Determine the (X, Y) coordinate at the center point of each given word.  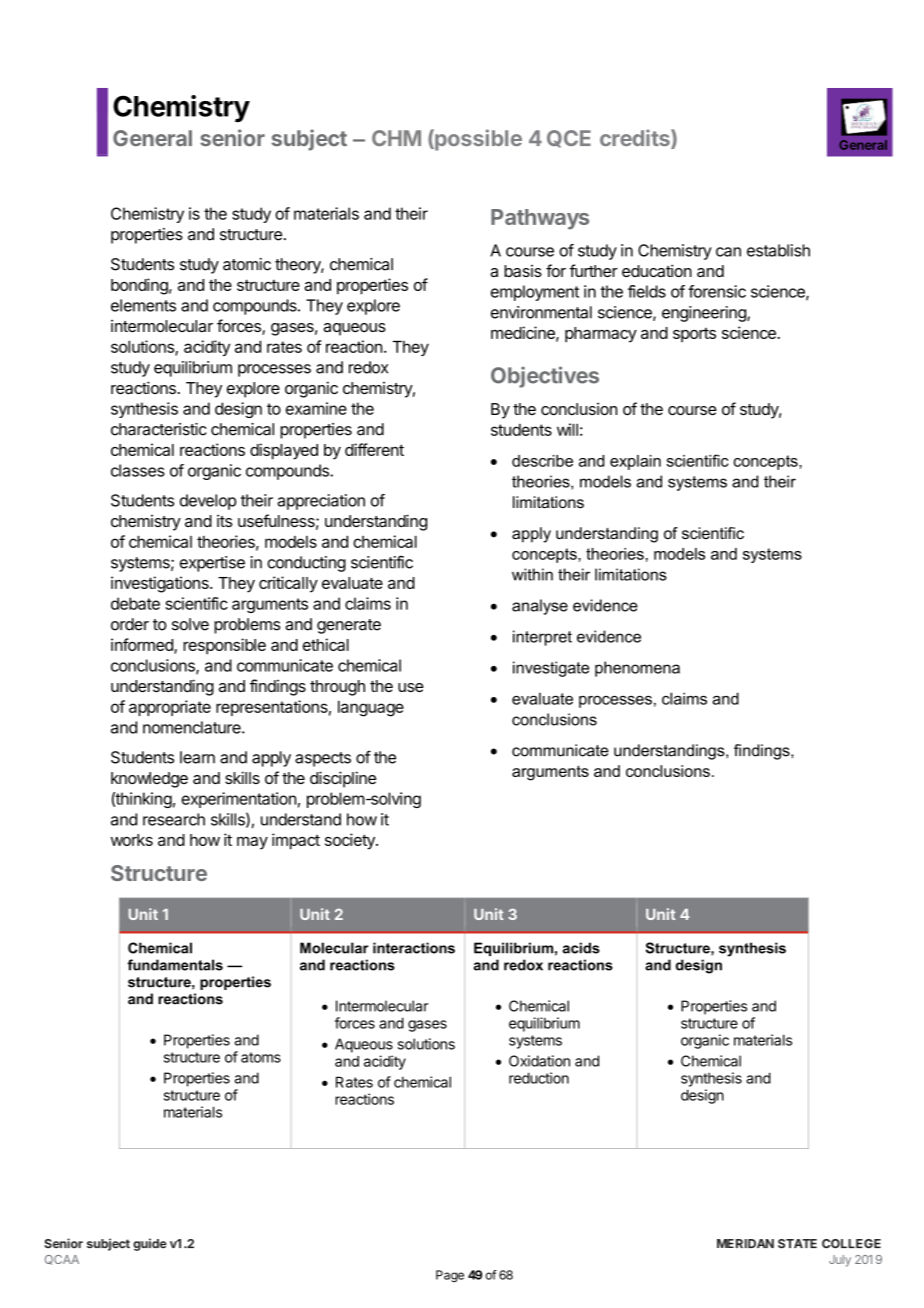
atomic (247, 264)
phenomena (637, 669)
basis (523, 271)
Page (450, 1276)
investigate (551, 669)
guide (150, 1244)
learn (197, 757)
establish (778, 250)
